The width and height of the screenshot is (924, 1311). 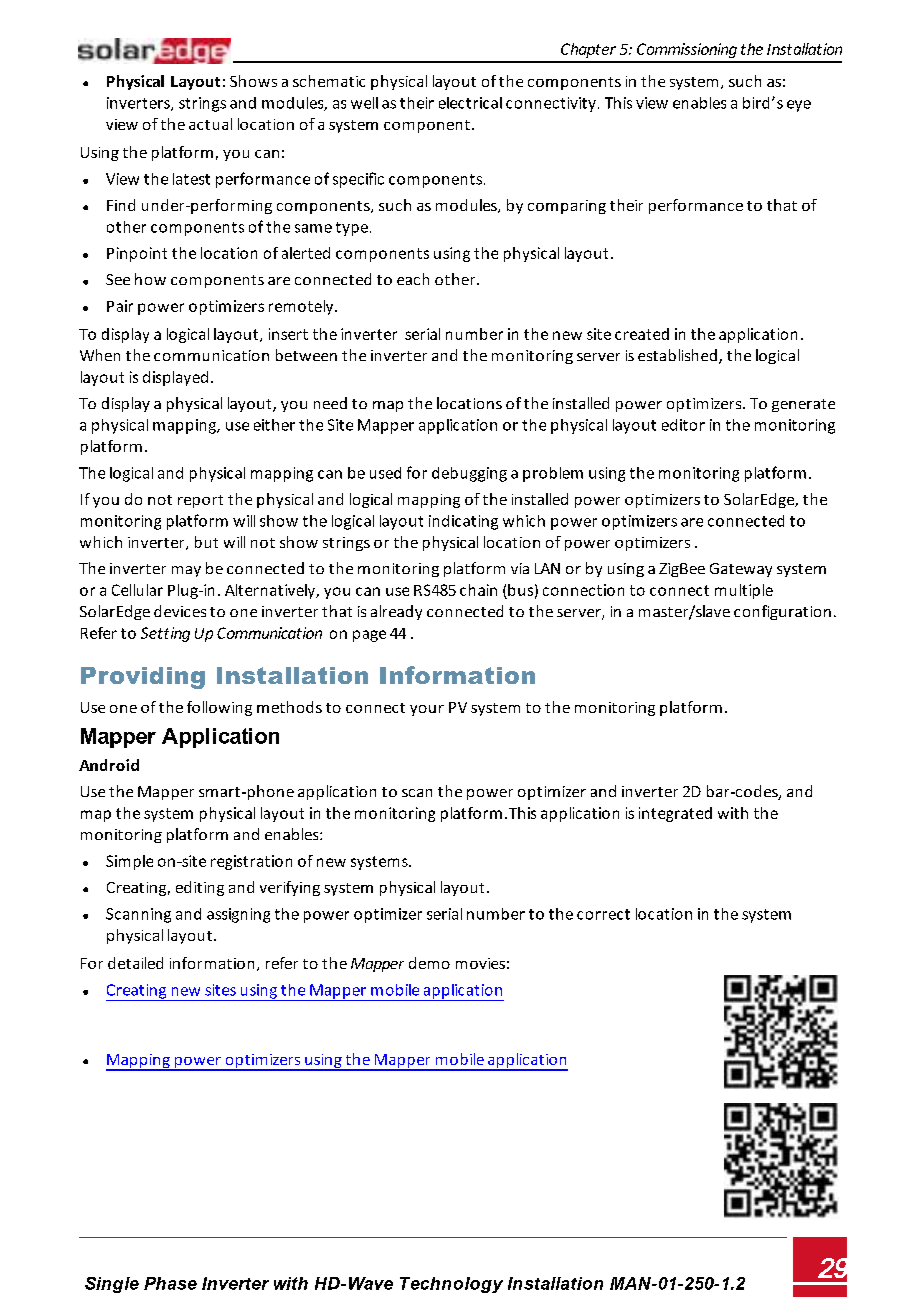 What do you see at coordinates (427, 710) in the screenshot?
I see `your` at bounding box center [427, 710].
